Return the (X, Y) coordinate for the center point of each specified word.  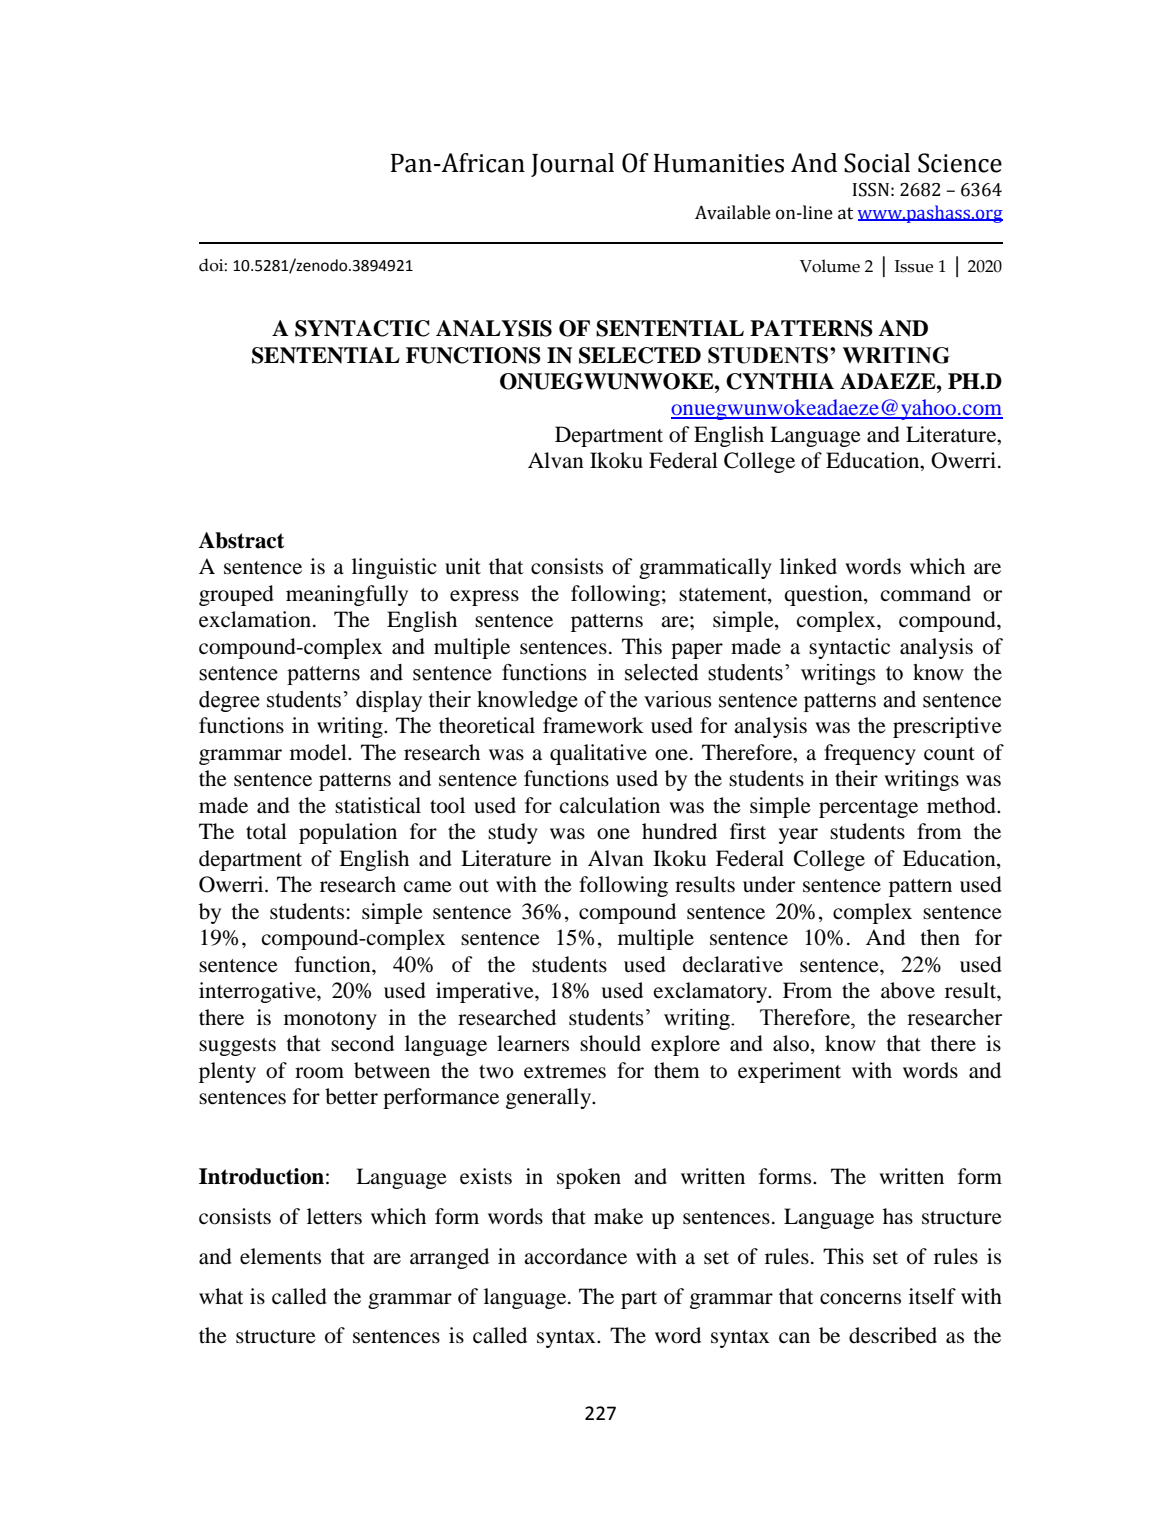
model (319, 752)
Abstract (241, 540)
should (610, 1043)
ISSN (871, 190)
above (908, 990)
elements (280, 1256)
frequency (870, 754)
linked (808, 566)
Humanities (719, 163)
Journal (572, 165)
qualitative (598, 754)
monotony (330, 1021)
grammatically (705, 568)
